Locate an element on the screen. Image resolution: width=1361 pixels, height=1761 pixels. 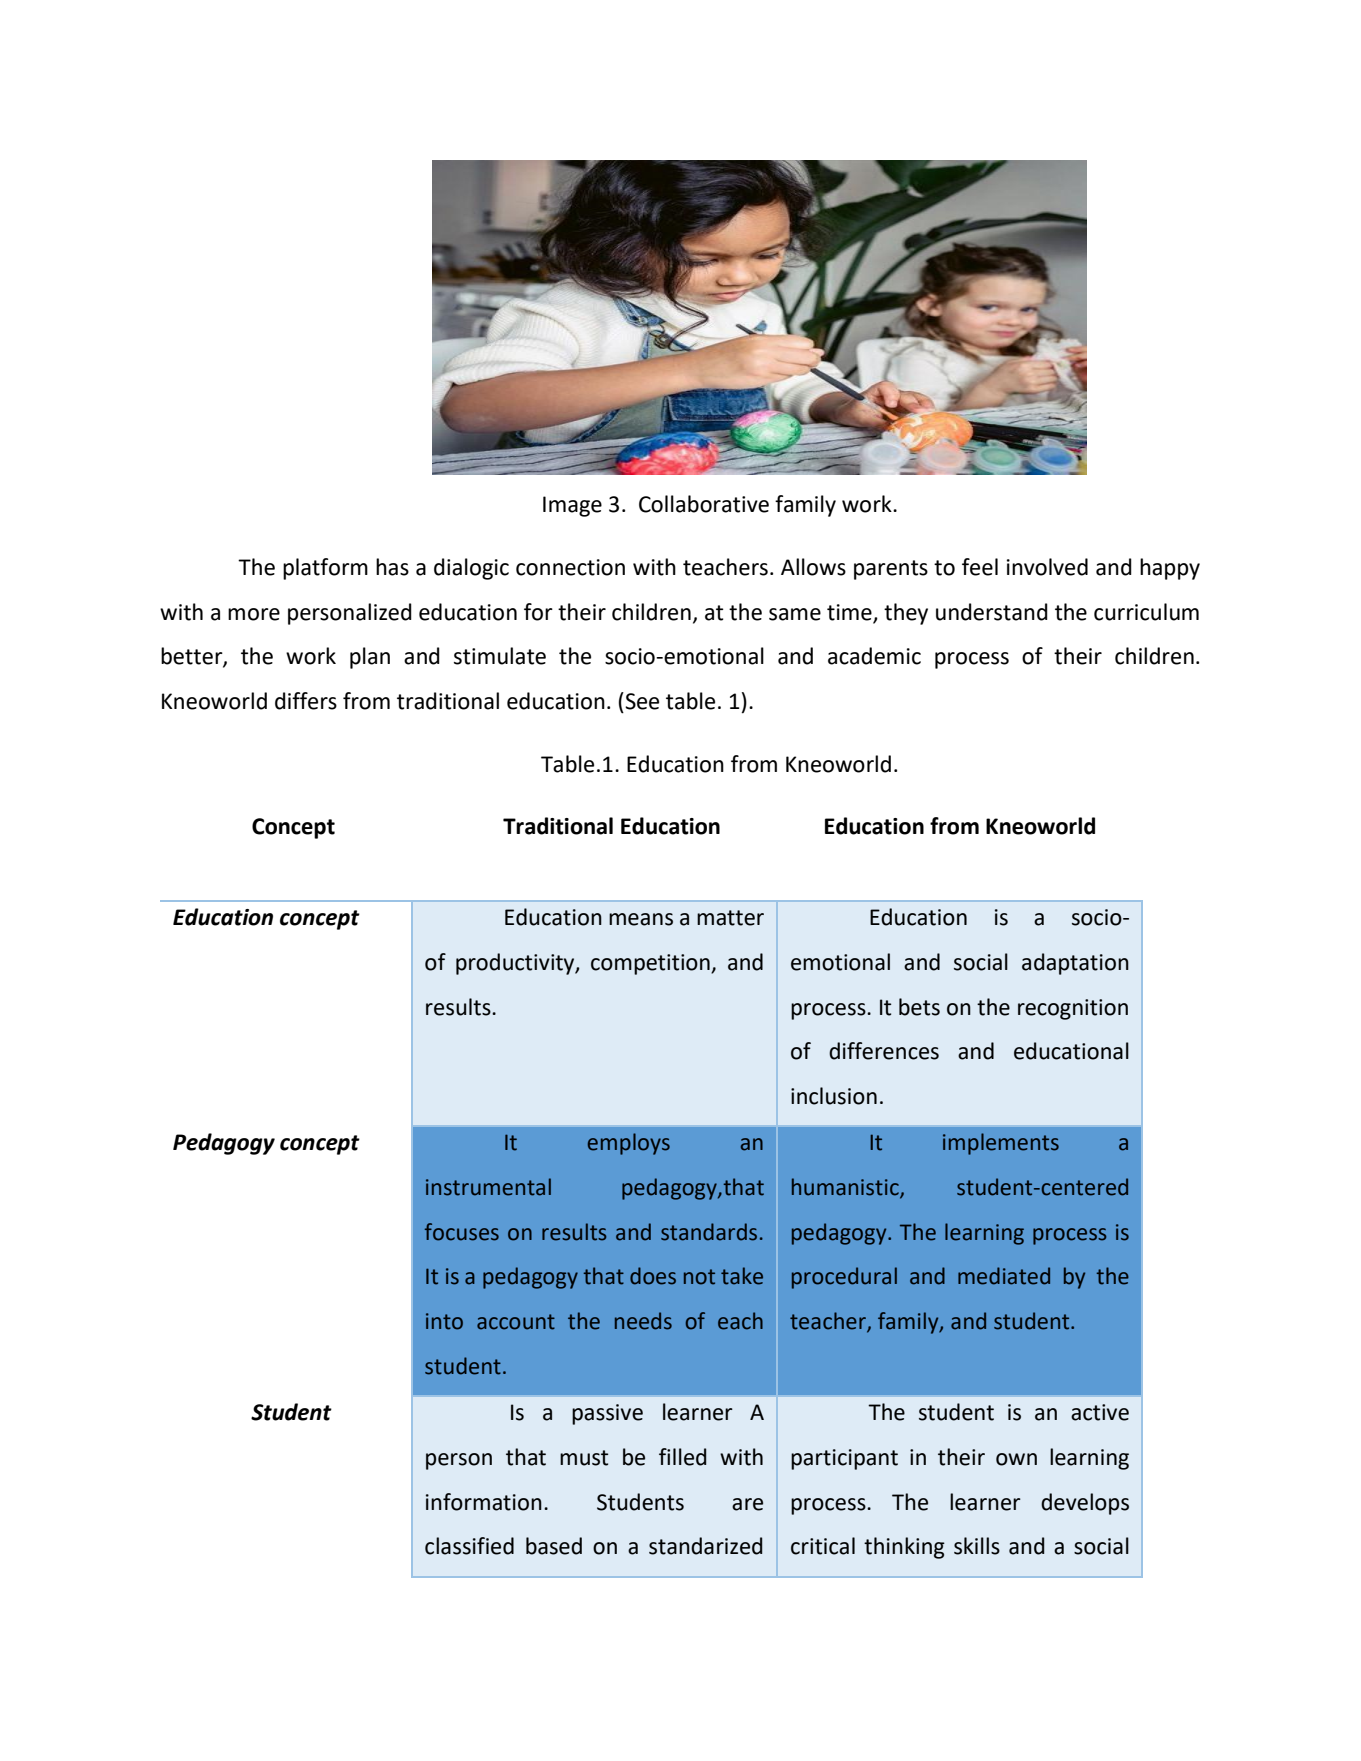
has is located at coordinates (392, 567).
